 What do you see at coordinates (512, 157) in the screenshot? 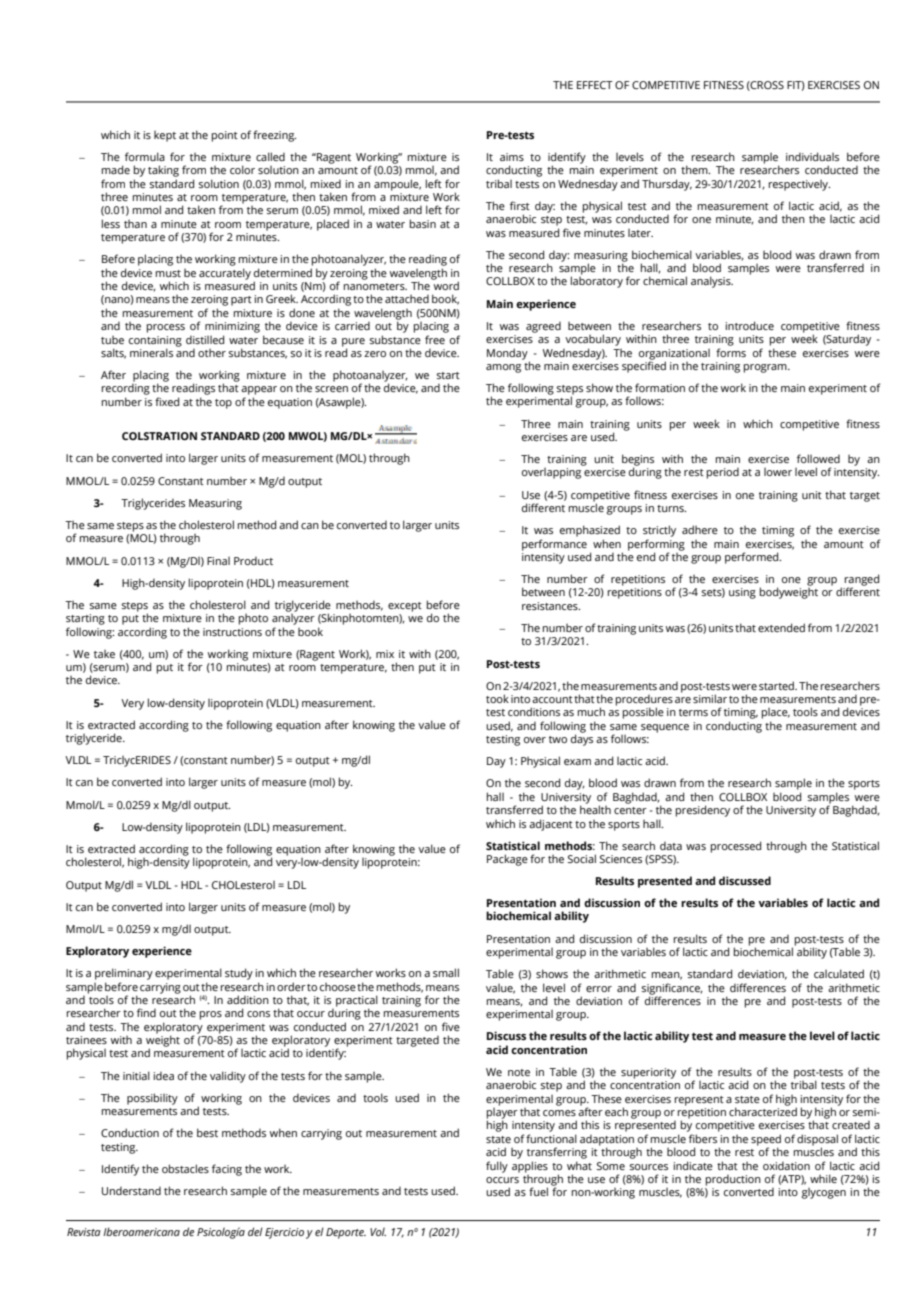
I see `aims` at bounding box center [512, 157].
